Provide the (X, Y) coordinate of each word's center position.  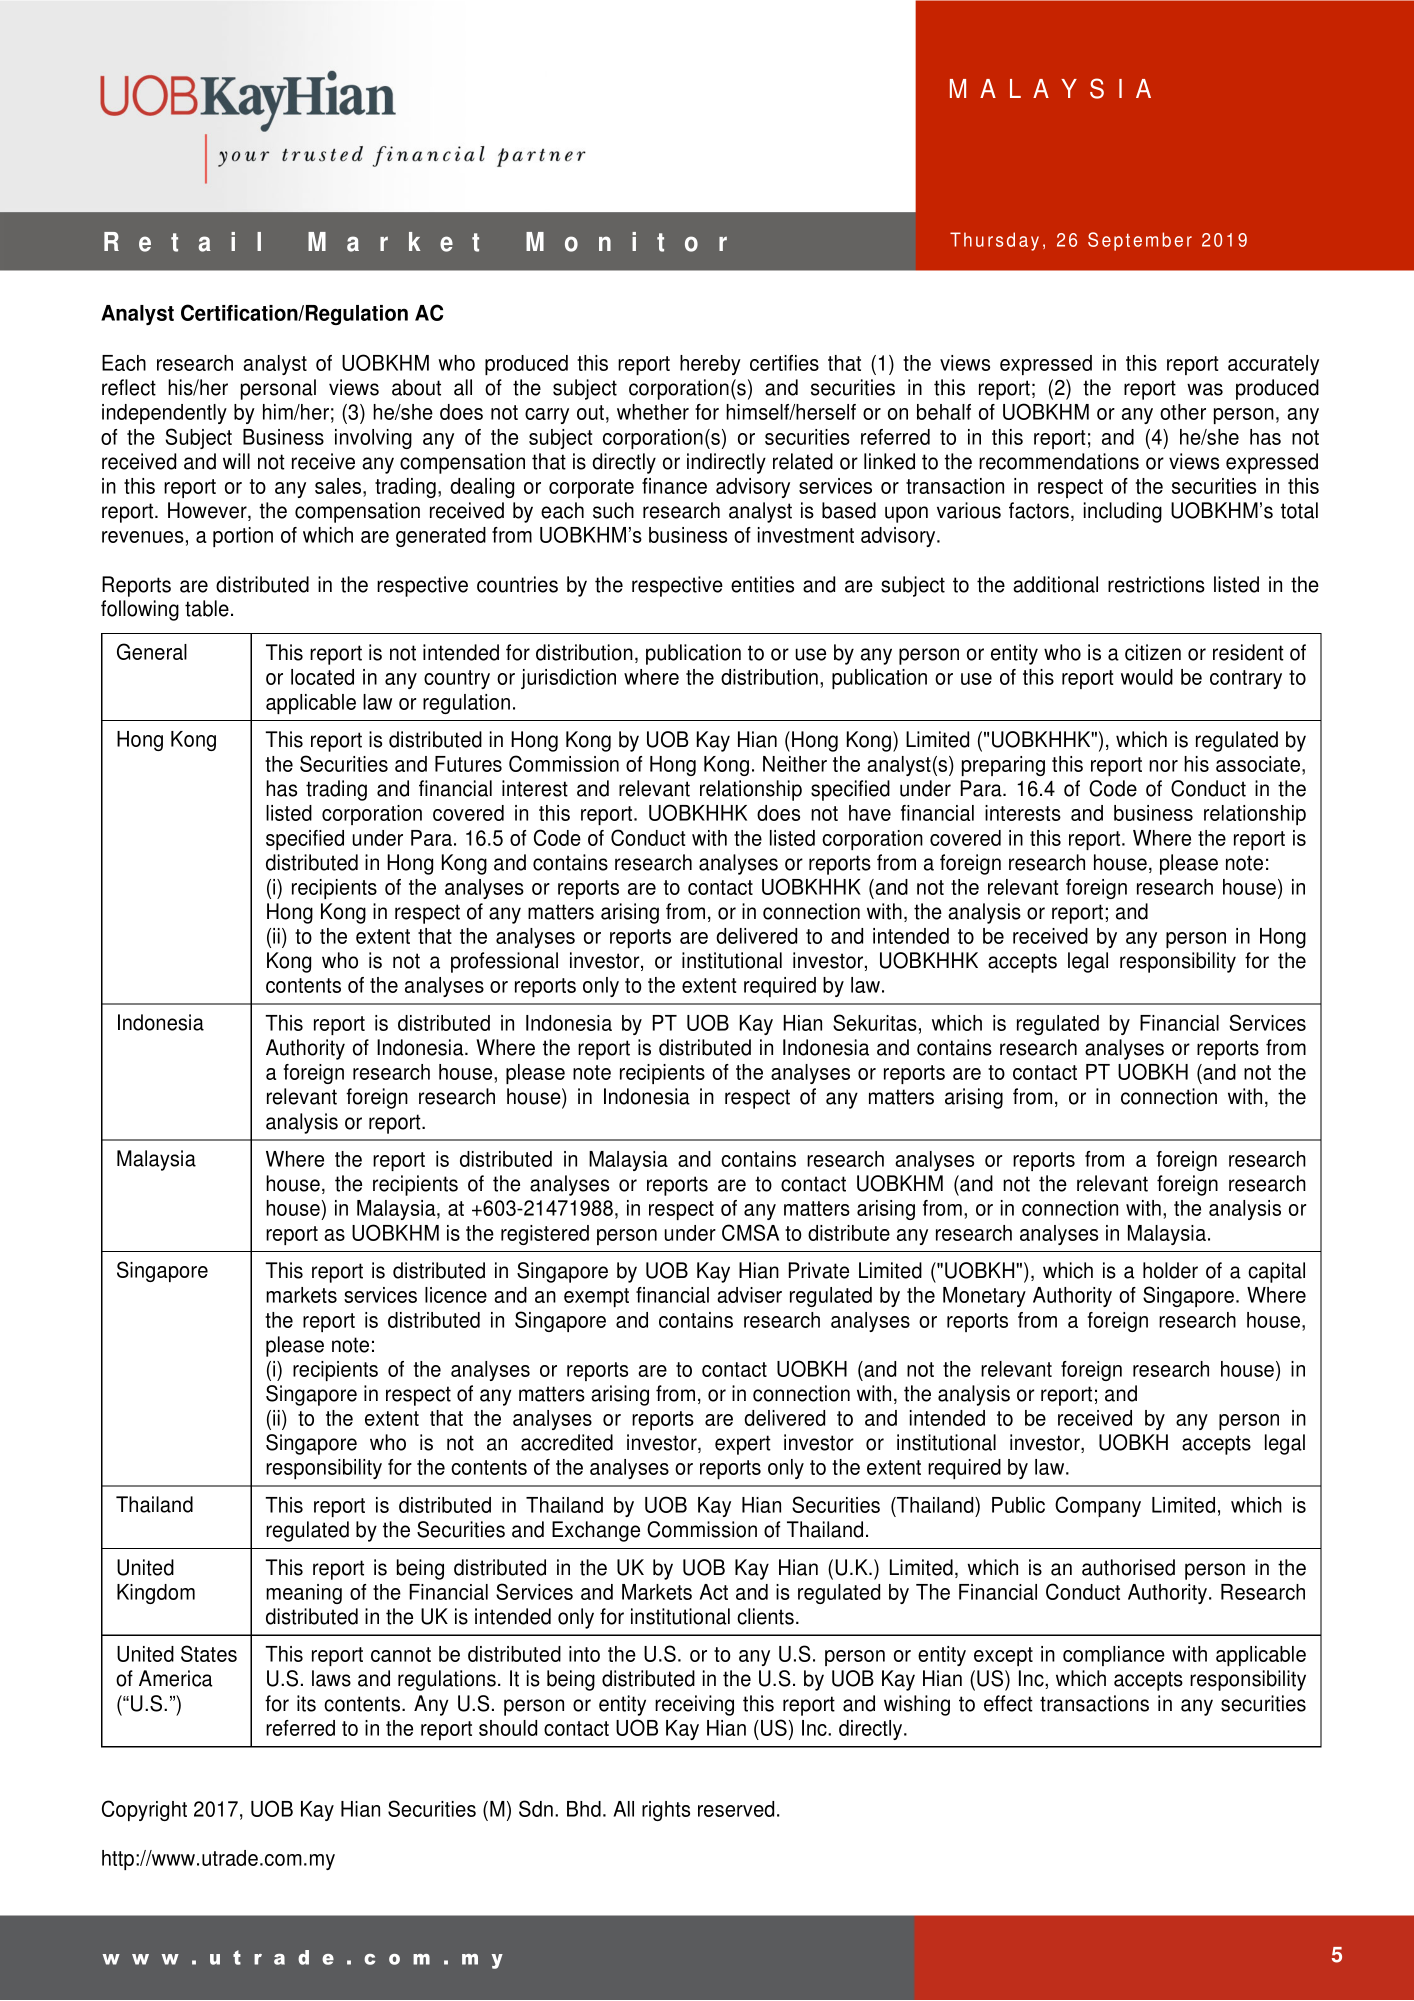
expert (743, 1445)
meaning (304, 1594)
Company (1098, 1506)
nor (1163, 766)
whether (653, 412)
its (306, 1703)
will (236, 461)
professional (504, 962)
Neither (795, 764)
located (322, 677)
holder (1170, 1270)
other (1183, 412)
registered (545, 1235)
